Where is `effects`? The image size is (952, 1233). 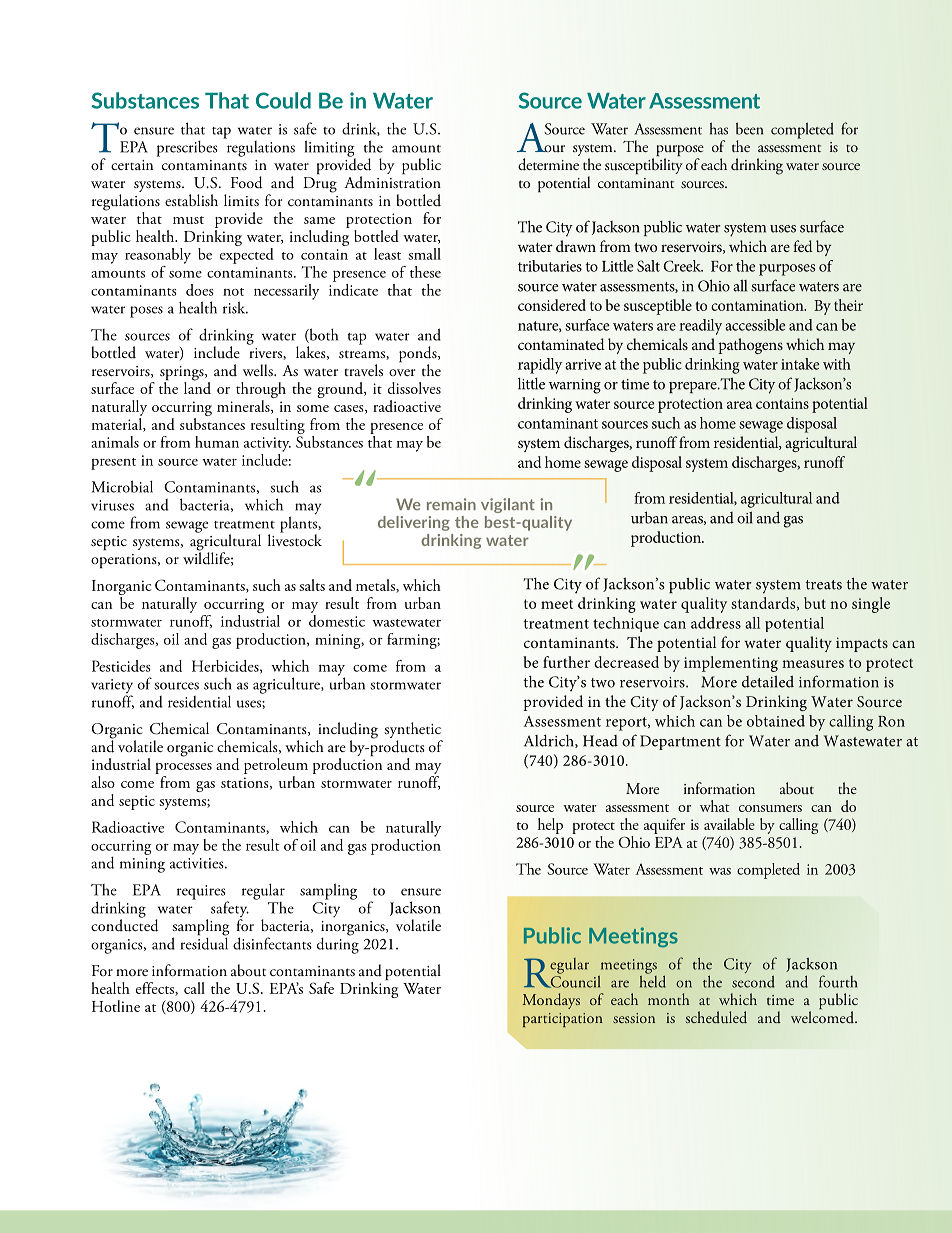
effects is located at coordinates (156, 989).
